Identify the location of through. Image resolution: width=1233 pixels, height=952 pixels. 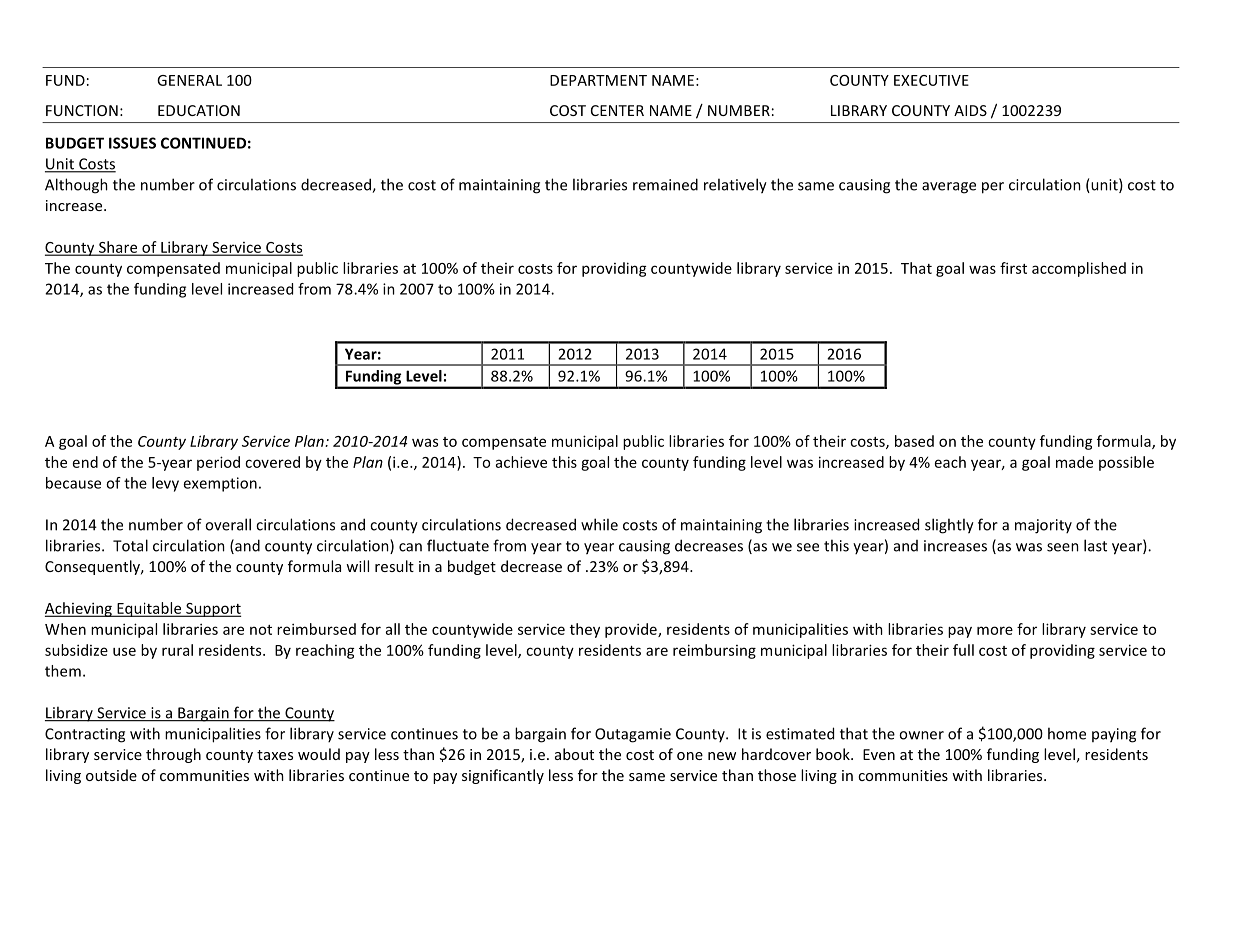
(173, 755).
